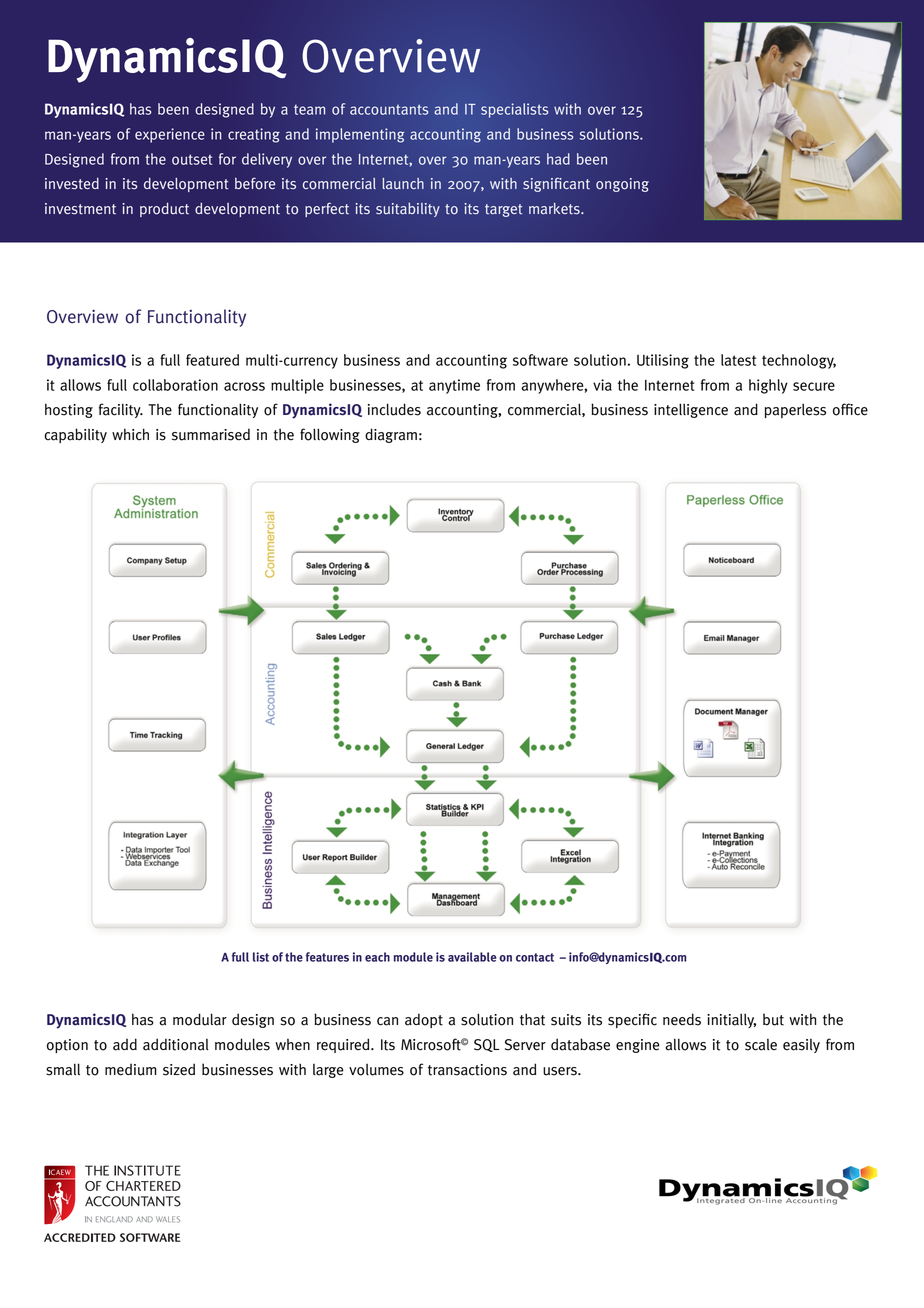 This screenshot has width=924, height=1308. Describe the element at coordinates (212, 360) in the screenshot. I see `featured` at that location.
